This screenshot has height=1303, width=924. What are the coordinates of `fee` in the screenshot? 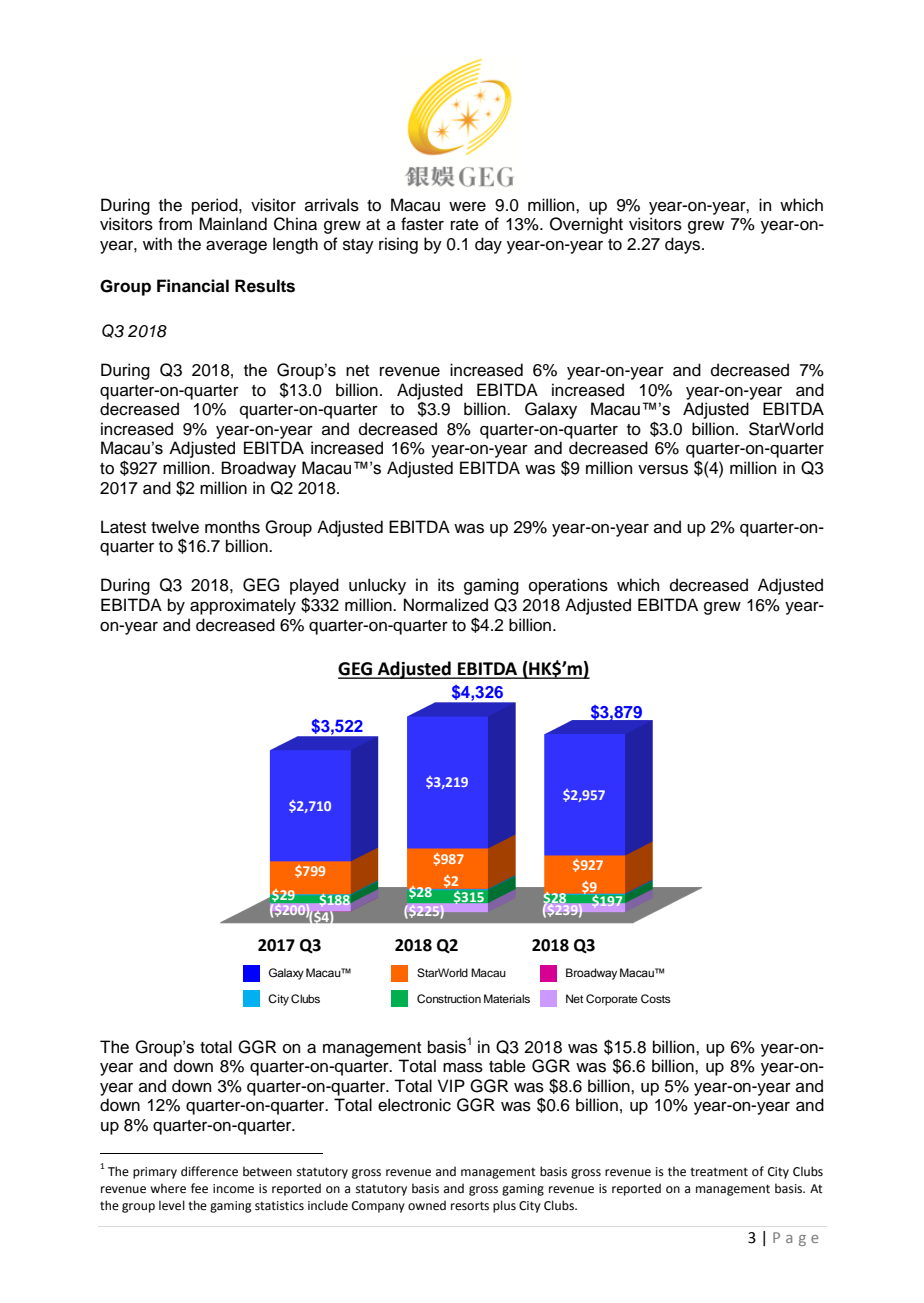 It's located at (199, 1188).
